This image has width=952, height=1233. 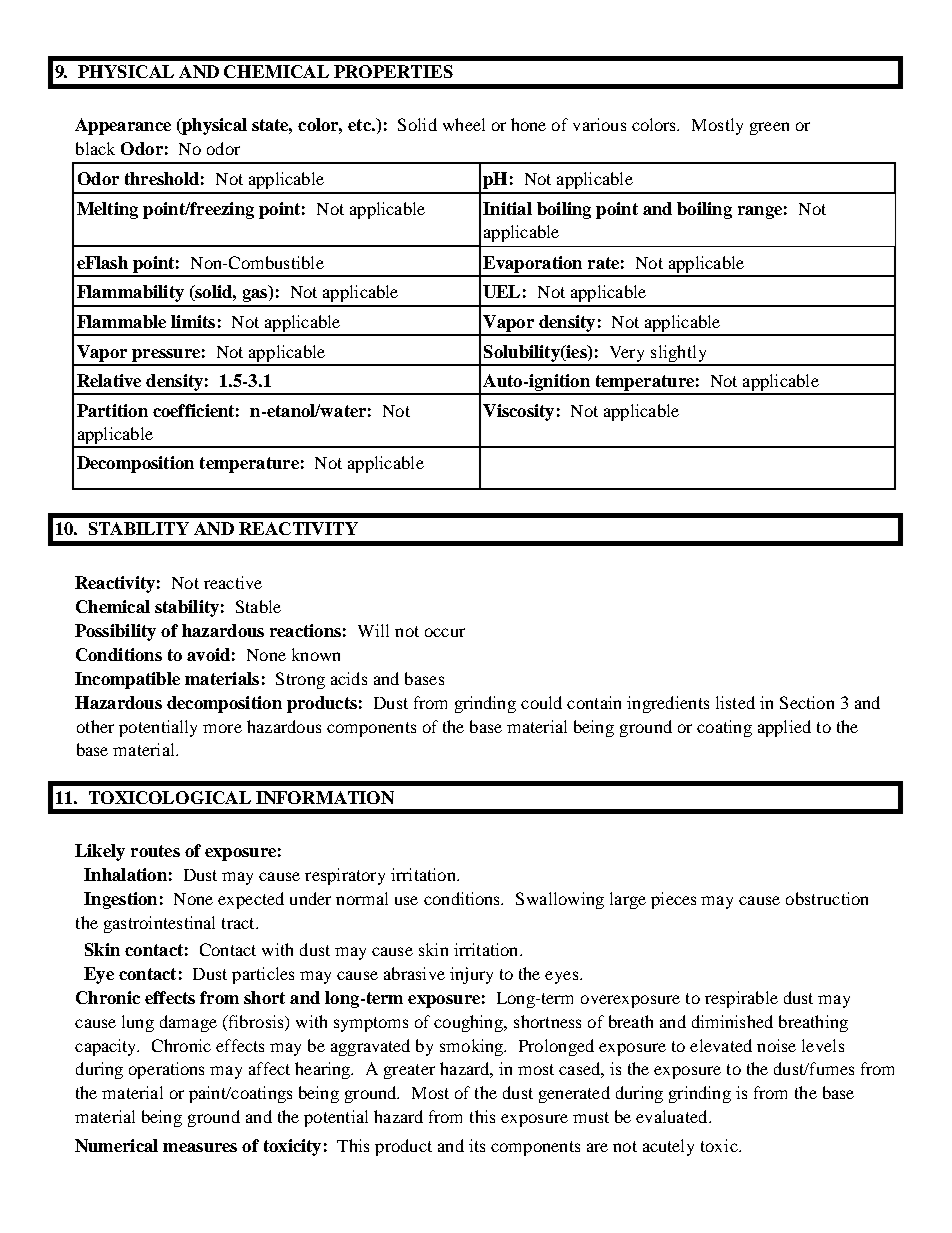 What do you see at coordinates (445, 632) in the image?
I see `occur` at bounding box center [445, 632].
